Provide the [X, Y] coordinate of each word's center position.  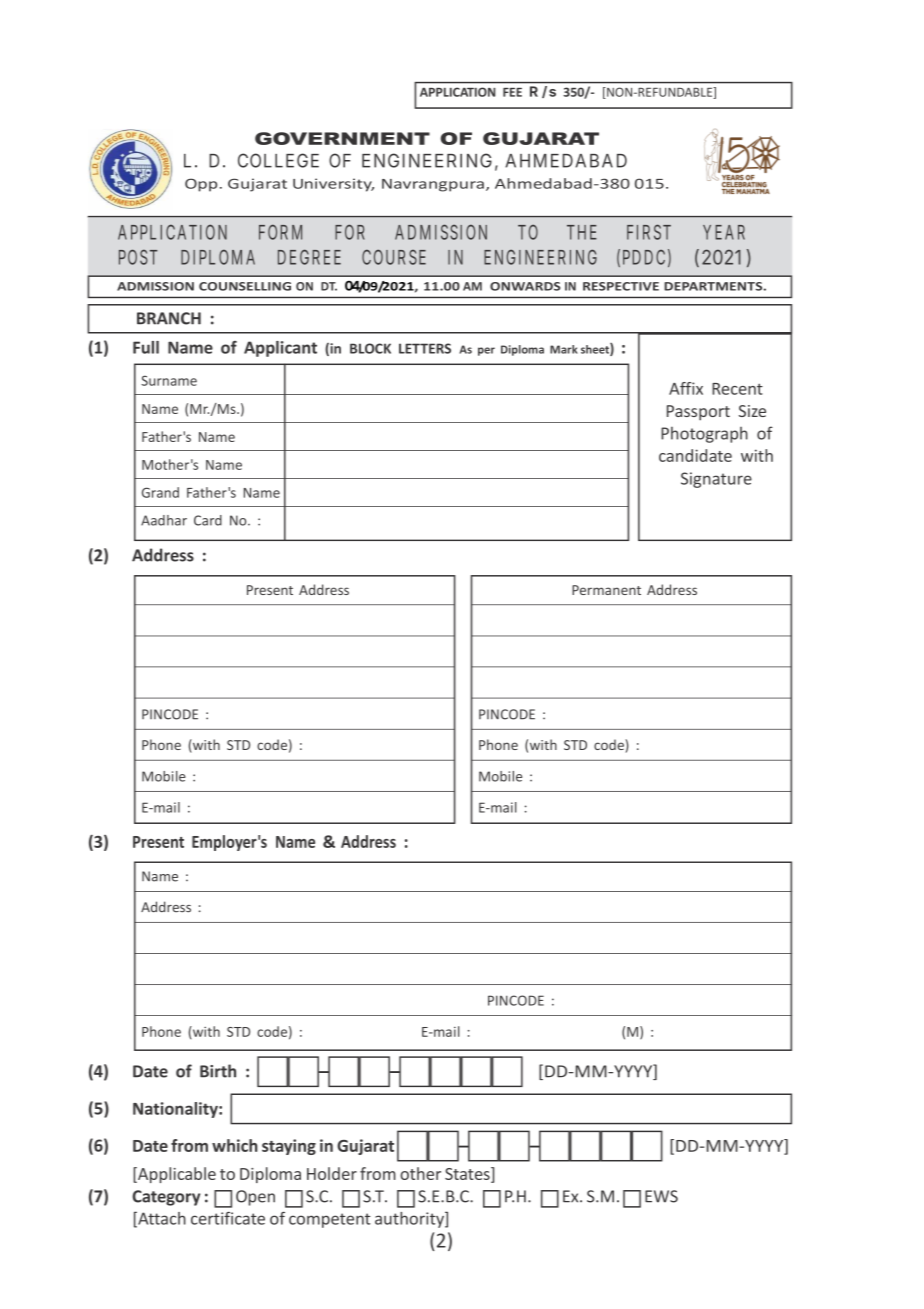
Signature [716, 480]
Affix [686, 388]
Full [146, 347]
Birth [218, 1071]
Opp [201, 185]
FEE [512, 92]
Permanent [606, 590]
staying [289, 1147]
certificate [228, 1218]
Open [255, 1198]
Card [208, 520]
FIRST [649, 232]
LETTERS [425, 348]
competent [330, 1220]
